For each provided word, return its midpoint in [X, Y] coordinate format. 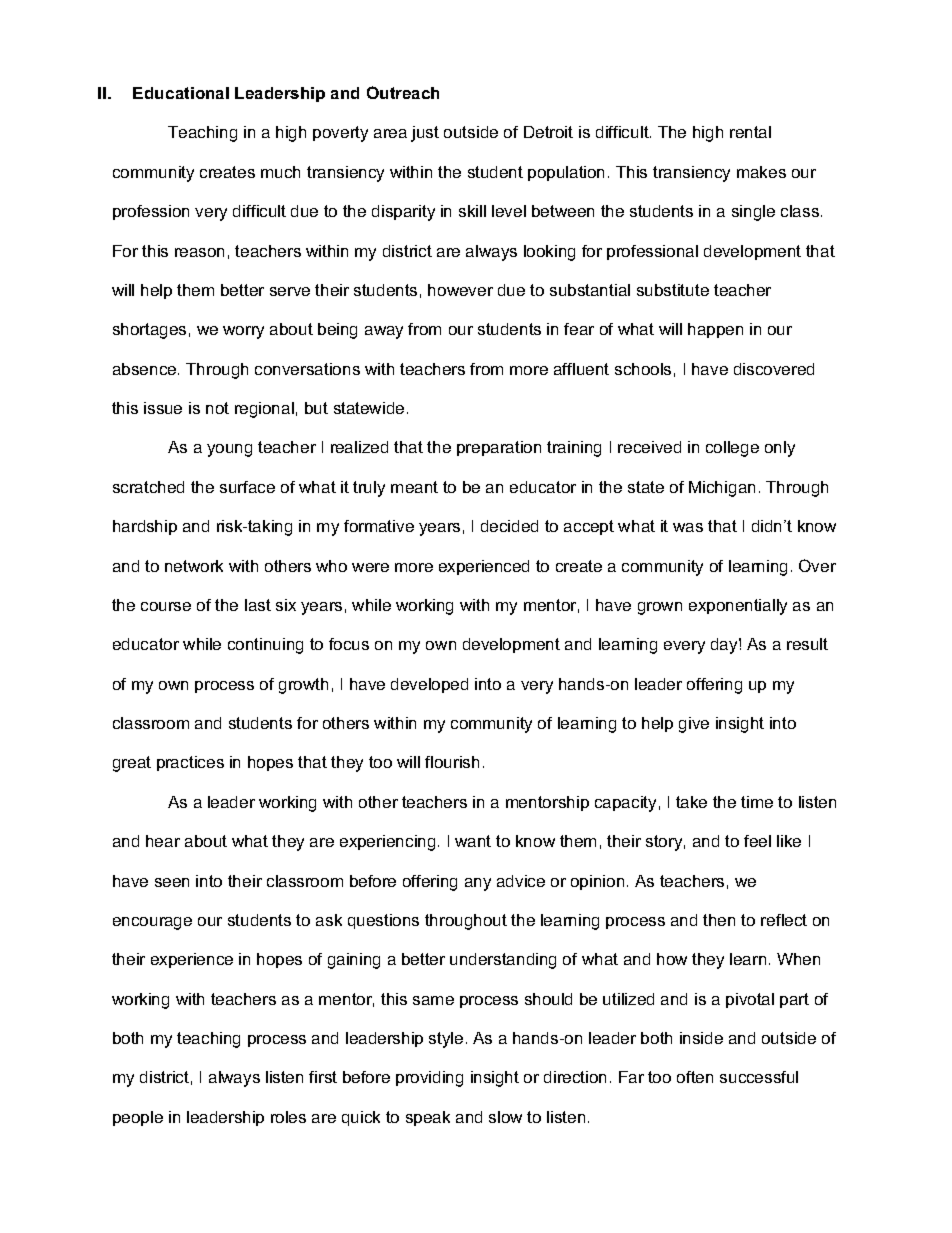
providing [429, 1079]
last [258, 605]
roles [288, 1117]
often [695, 1077]
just [425, 134]
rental [750, 132]
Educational [181, 93]
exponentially [738, 607]
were [370, 567]
